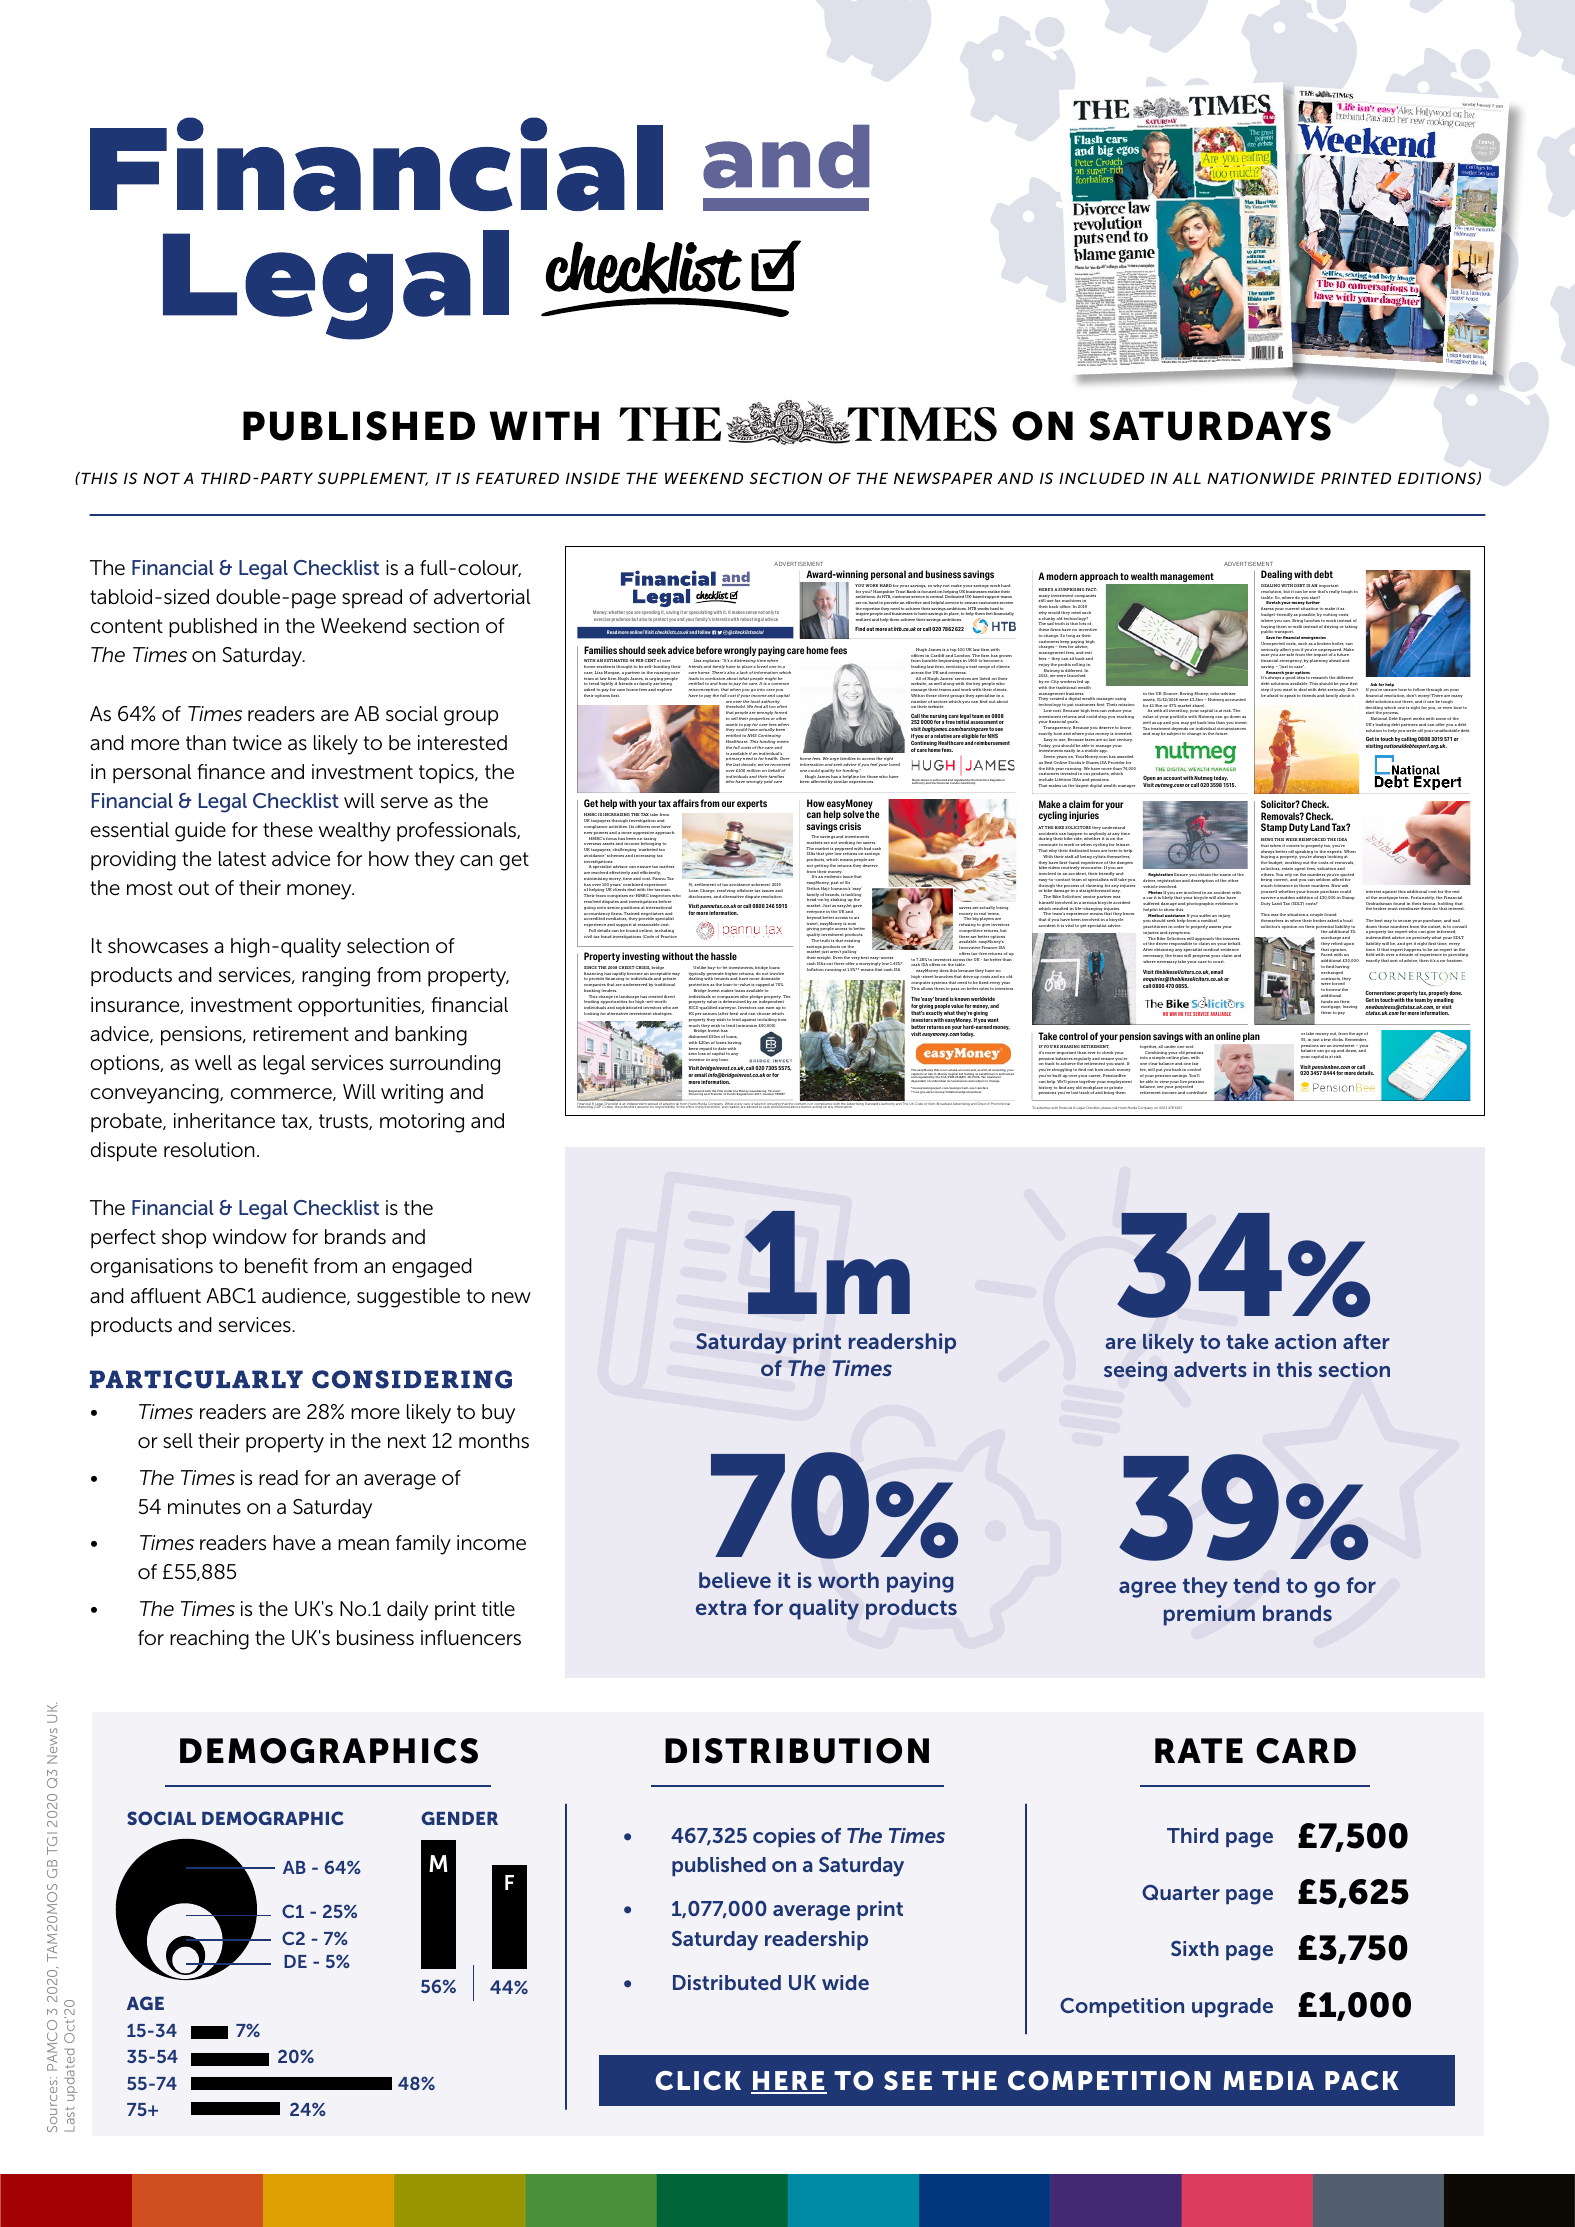 The width and height of the page is (1575, 2227). Describe the element at coordinates (242, 859) in the page. I see `latest` at that location.
